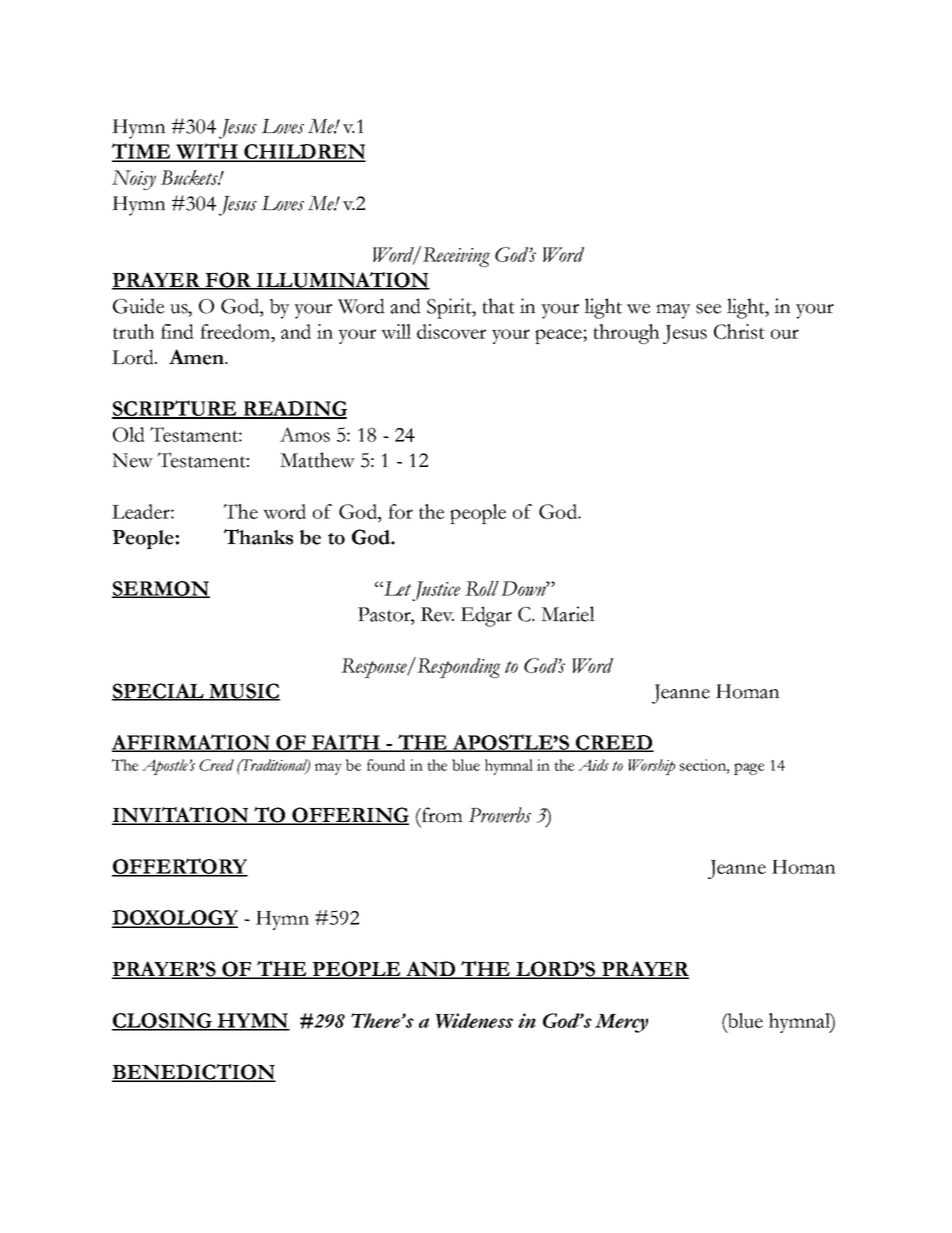  Describe the element at coordinates (500, 815) in the document. I see `Proverbs` at that location.
